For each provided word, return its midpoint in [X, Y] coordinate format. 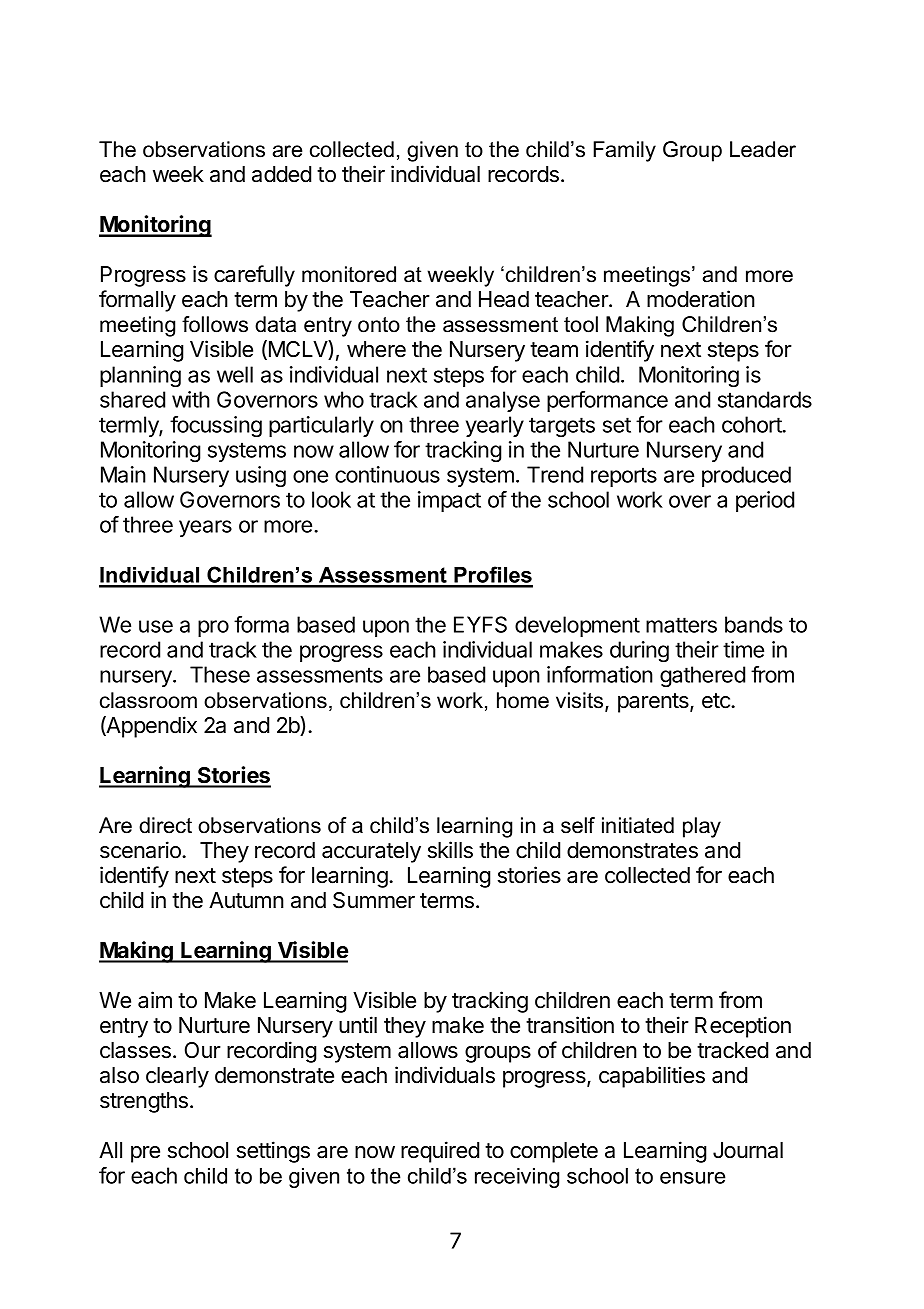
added [281, 174]
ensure [693, 1178]
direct [165, 825]
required [440, 1152]
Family [624, 151]
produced [746, 476]
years [205, 528]
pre [145, 1154]
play [702, 827]
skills [450, 850]
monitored [349, 274]
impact [449, 501]
